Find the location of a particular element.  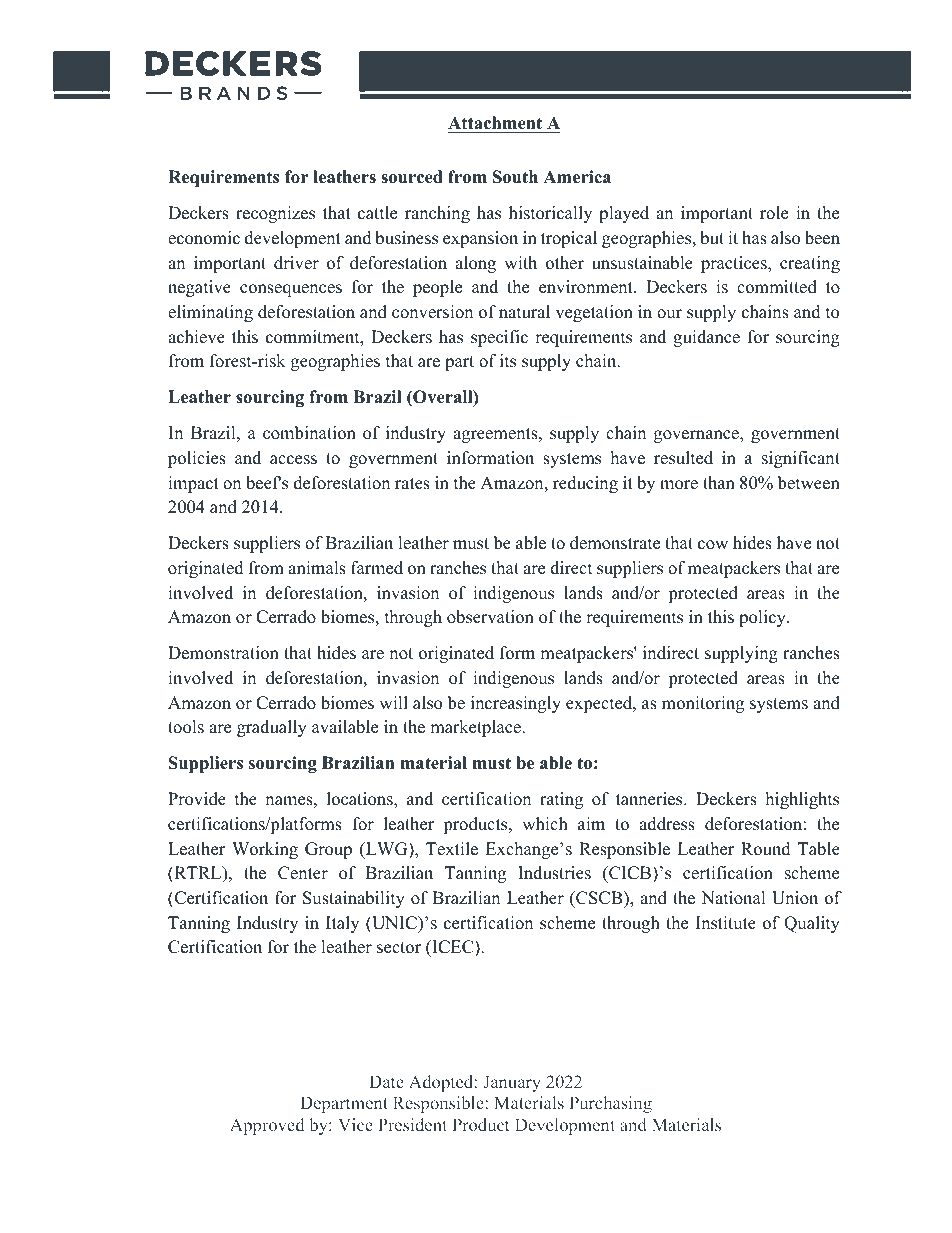

guidance is located at coordinates (706, 338).
